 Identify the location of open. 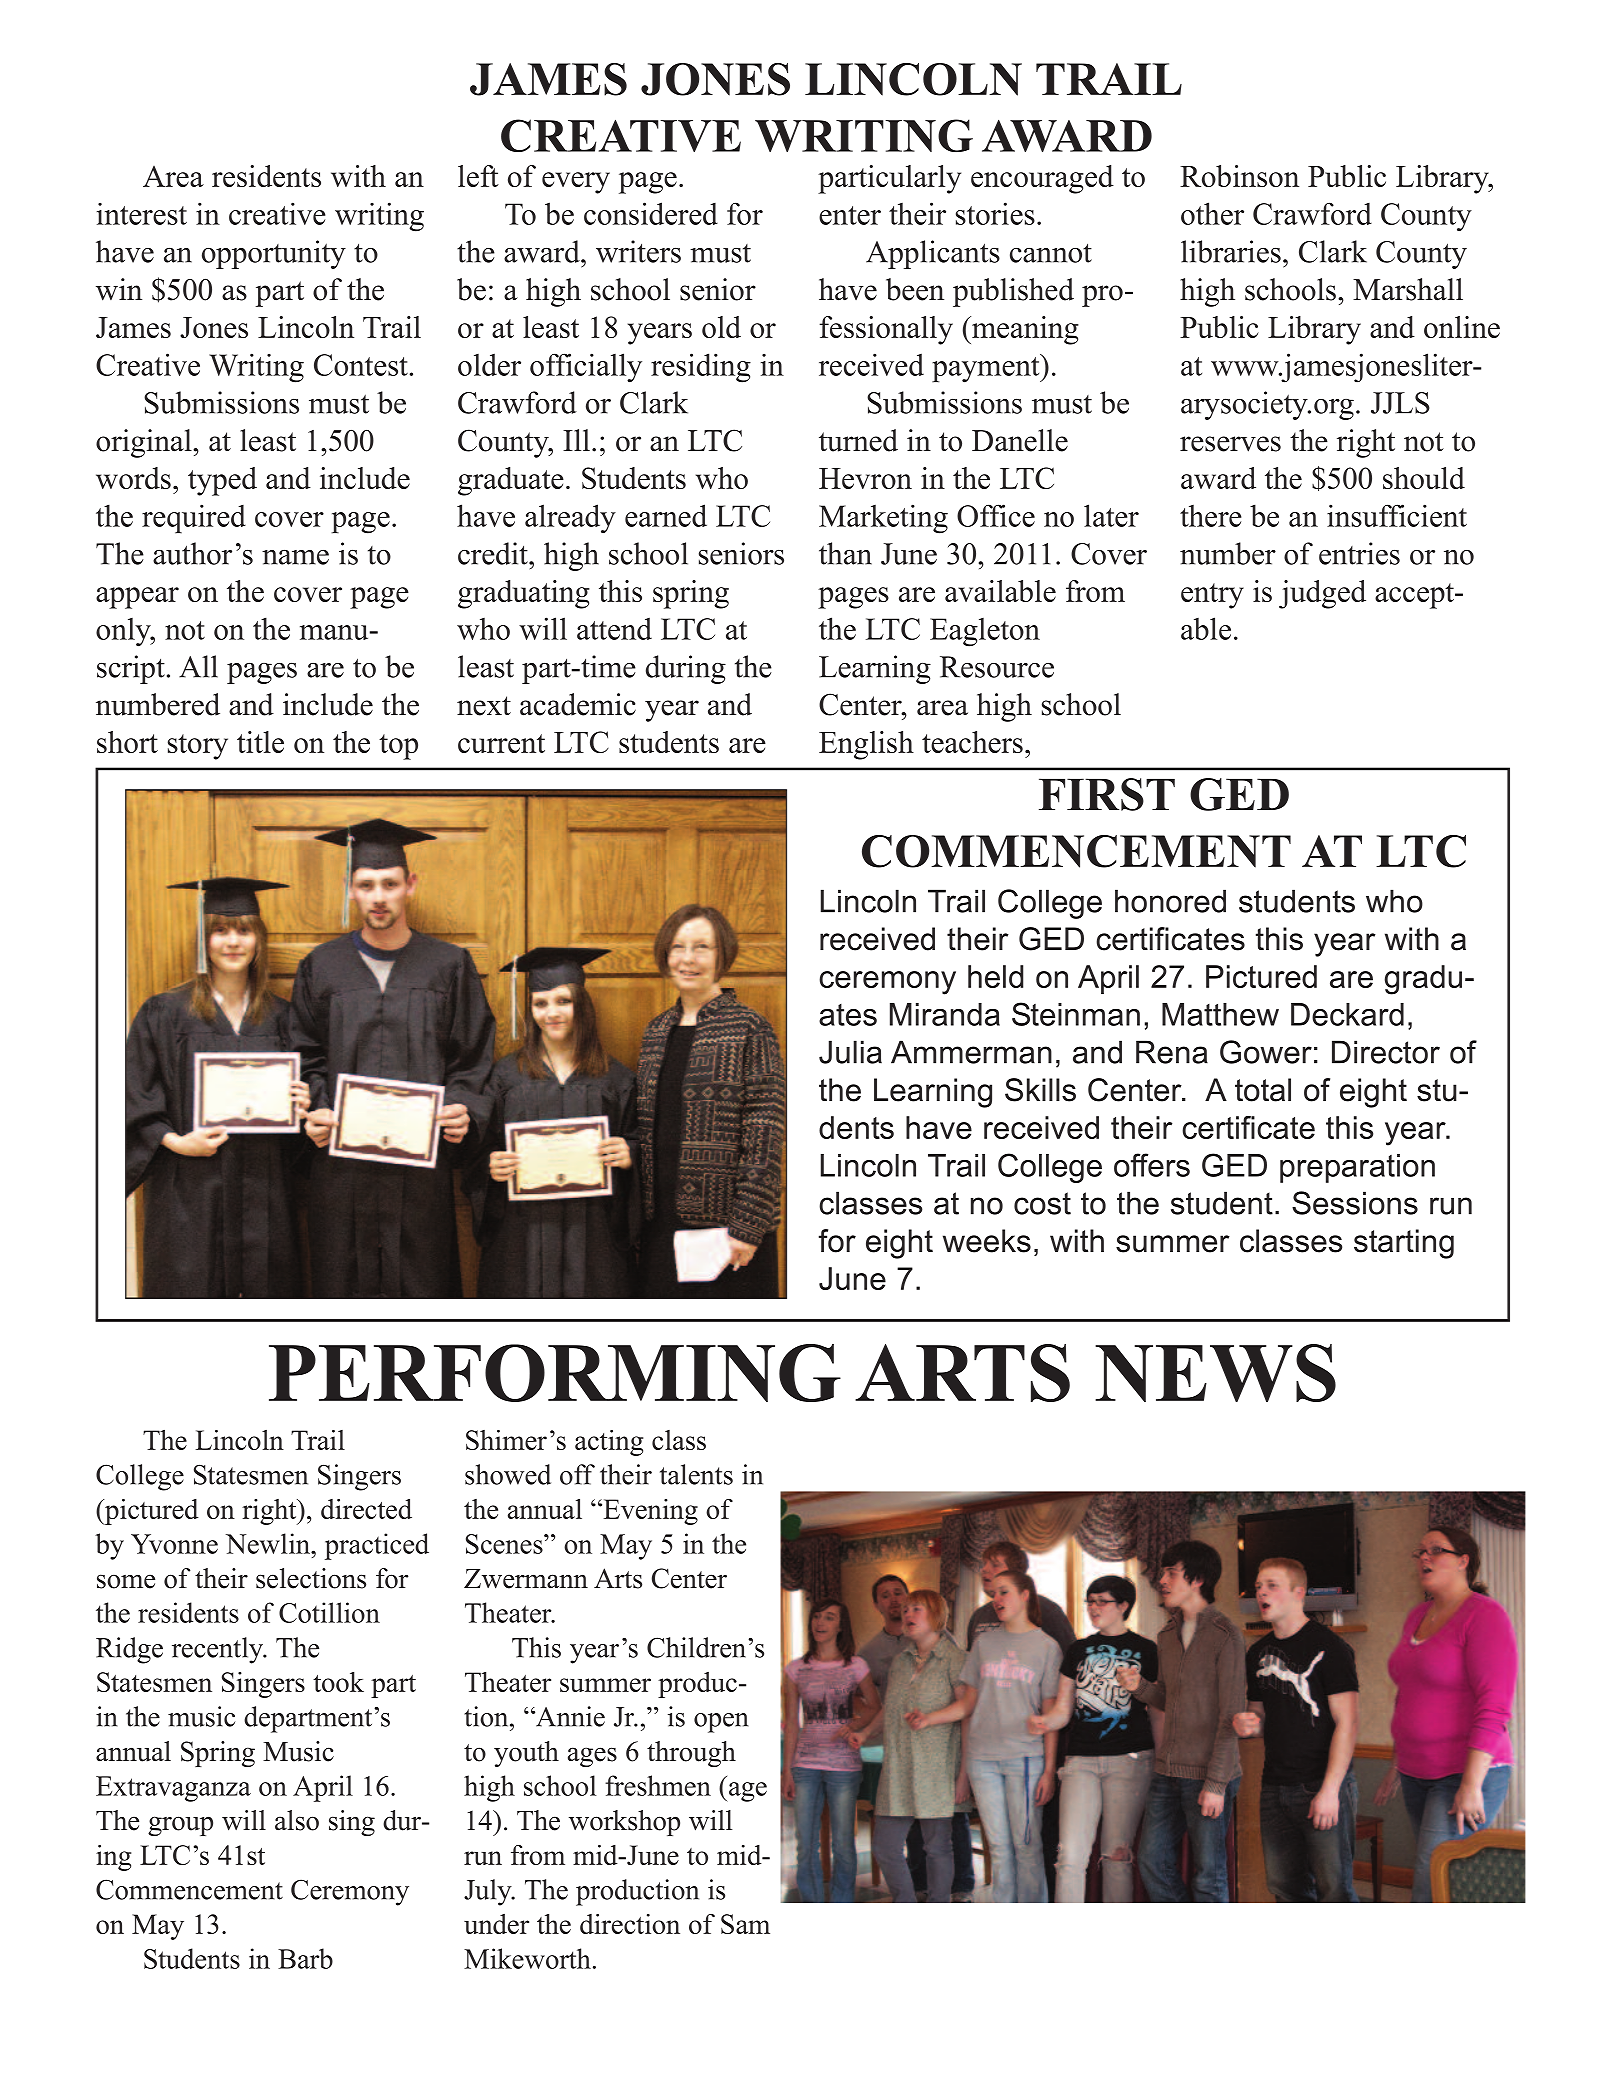
(721, 1723).
